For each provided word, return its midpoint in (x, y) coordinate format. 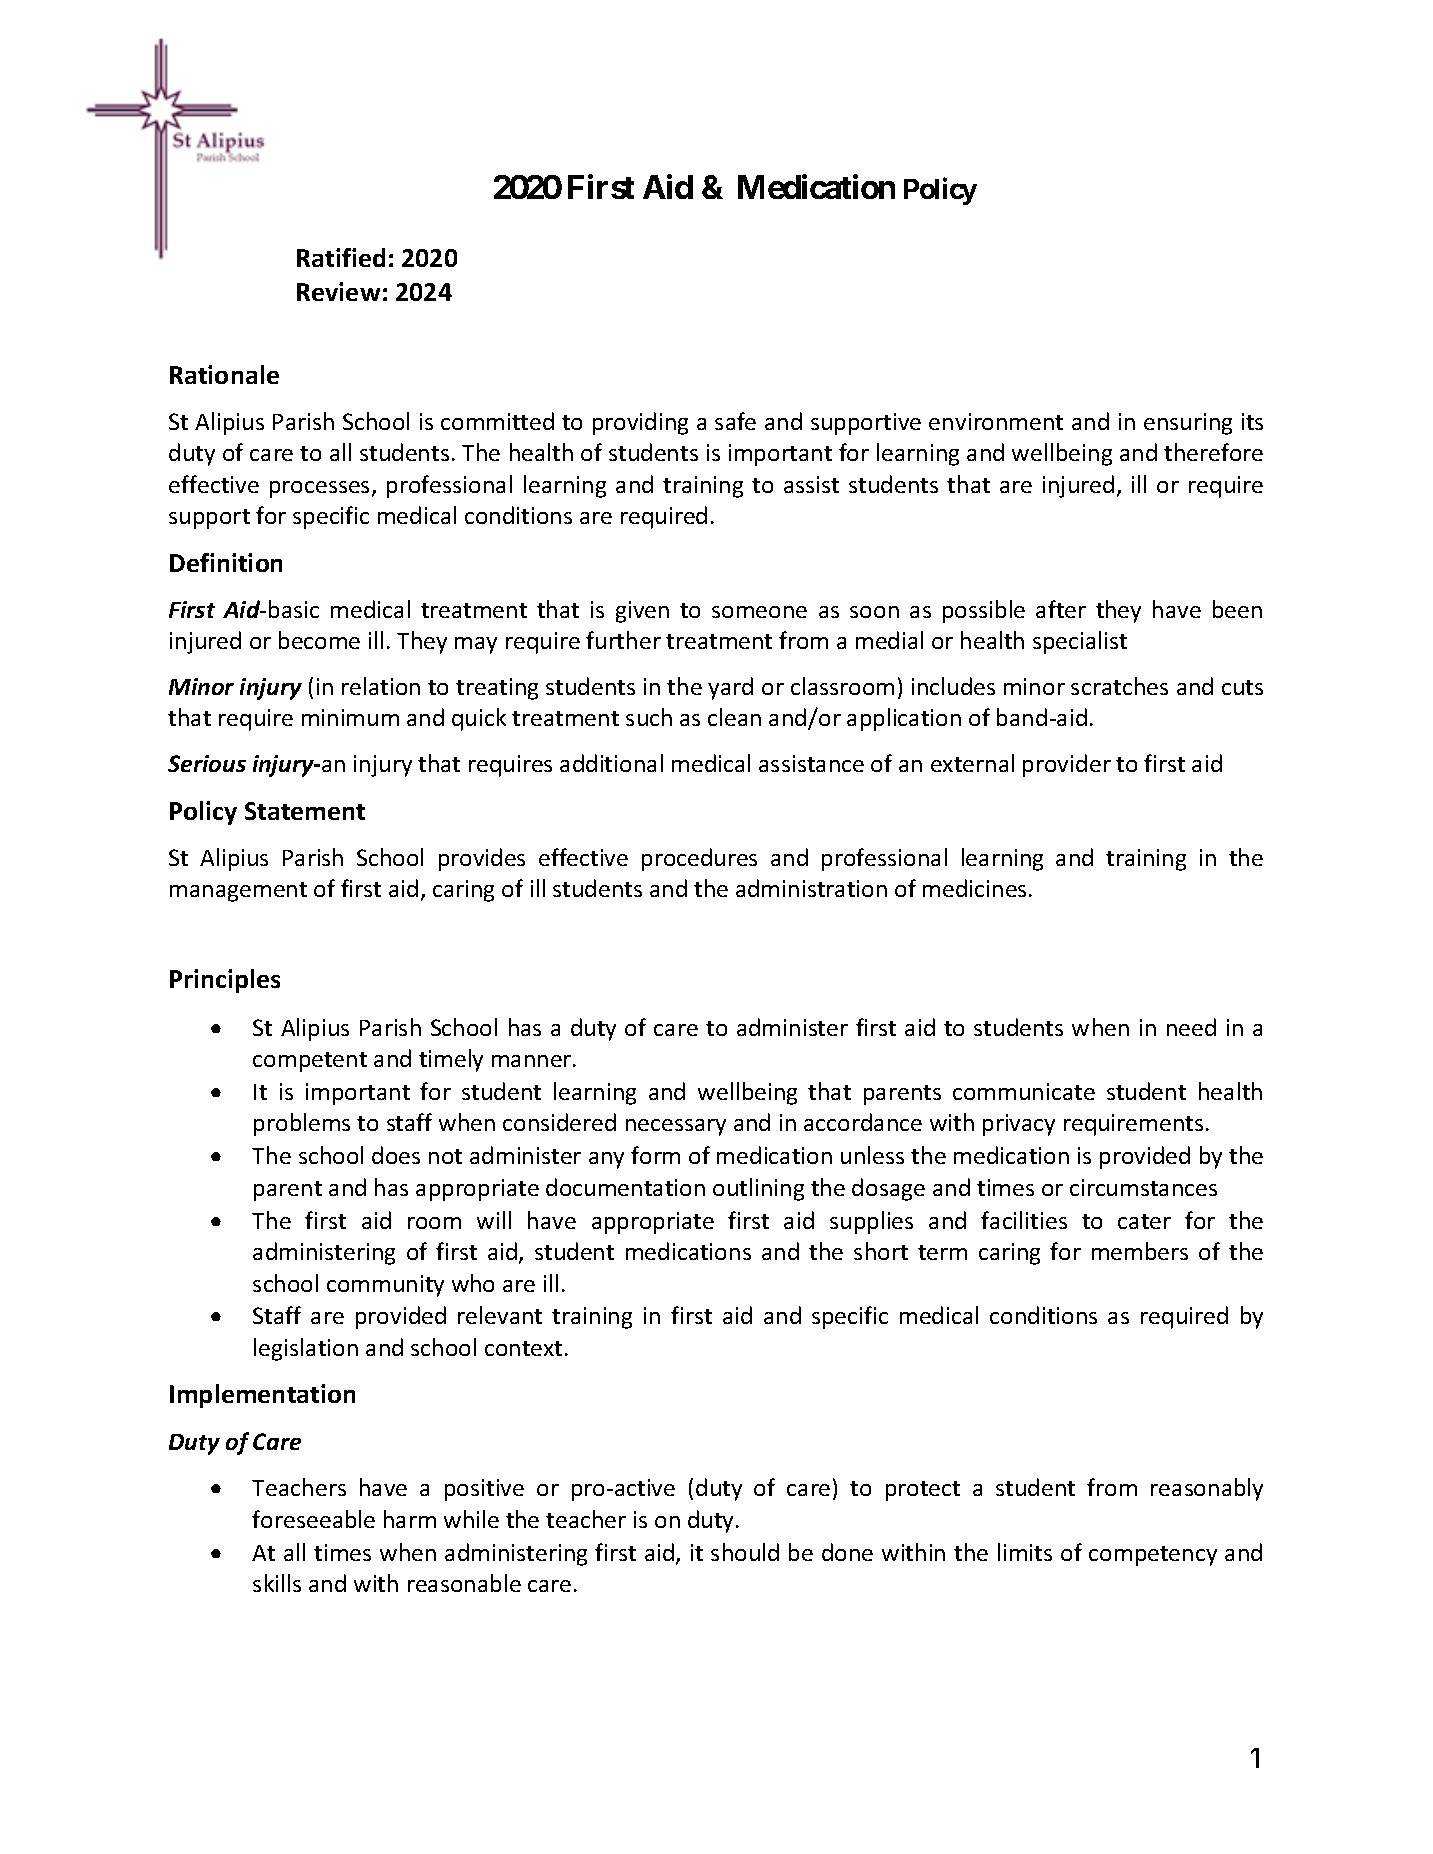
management (238, 892)
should (745, 1552)
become (319, 640)
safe (735, 421)
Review (338, 291)
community (385, 1286)
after (1061, 609)
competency (1153, 1556)
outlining (758, 1189)
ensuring (1188, 424)
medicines (974, 888)
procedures (699, 859)
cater (1144, 1221)
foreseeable (313, 1519)
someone (759, 612)
